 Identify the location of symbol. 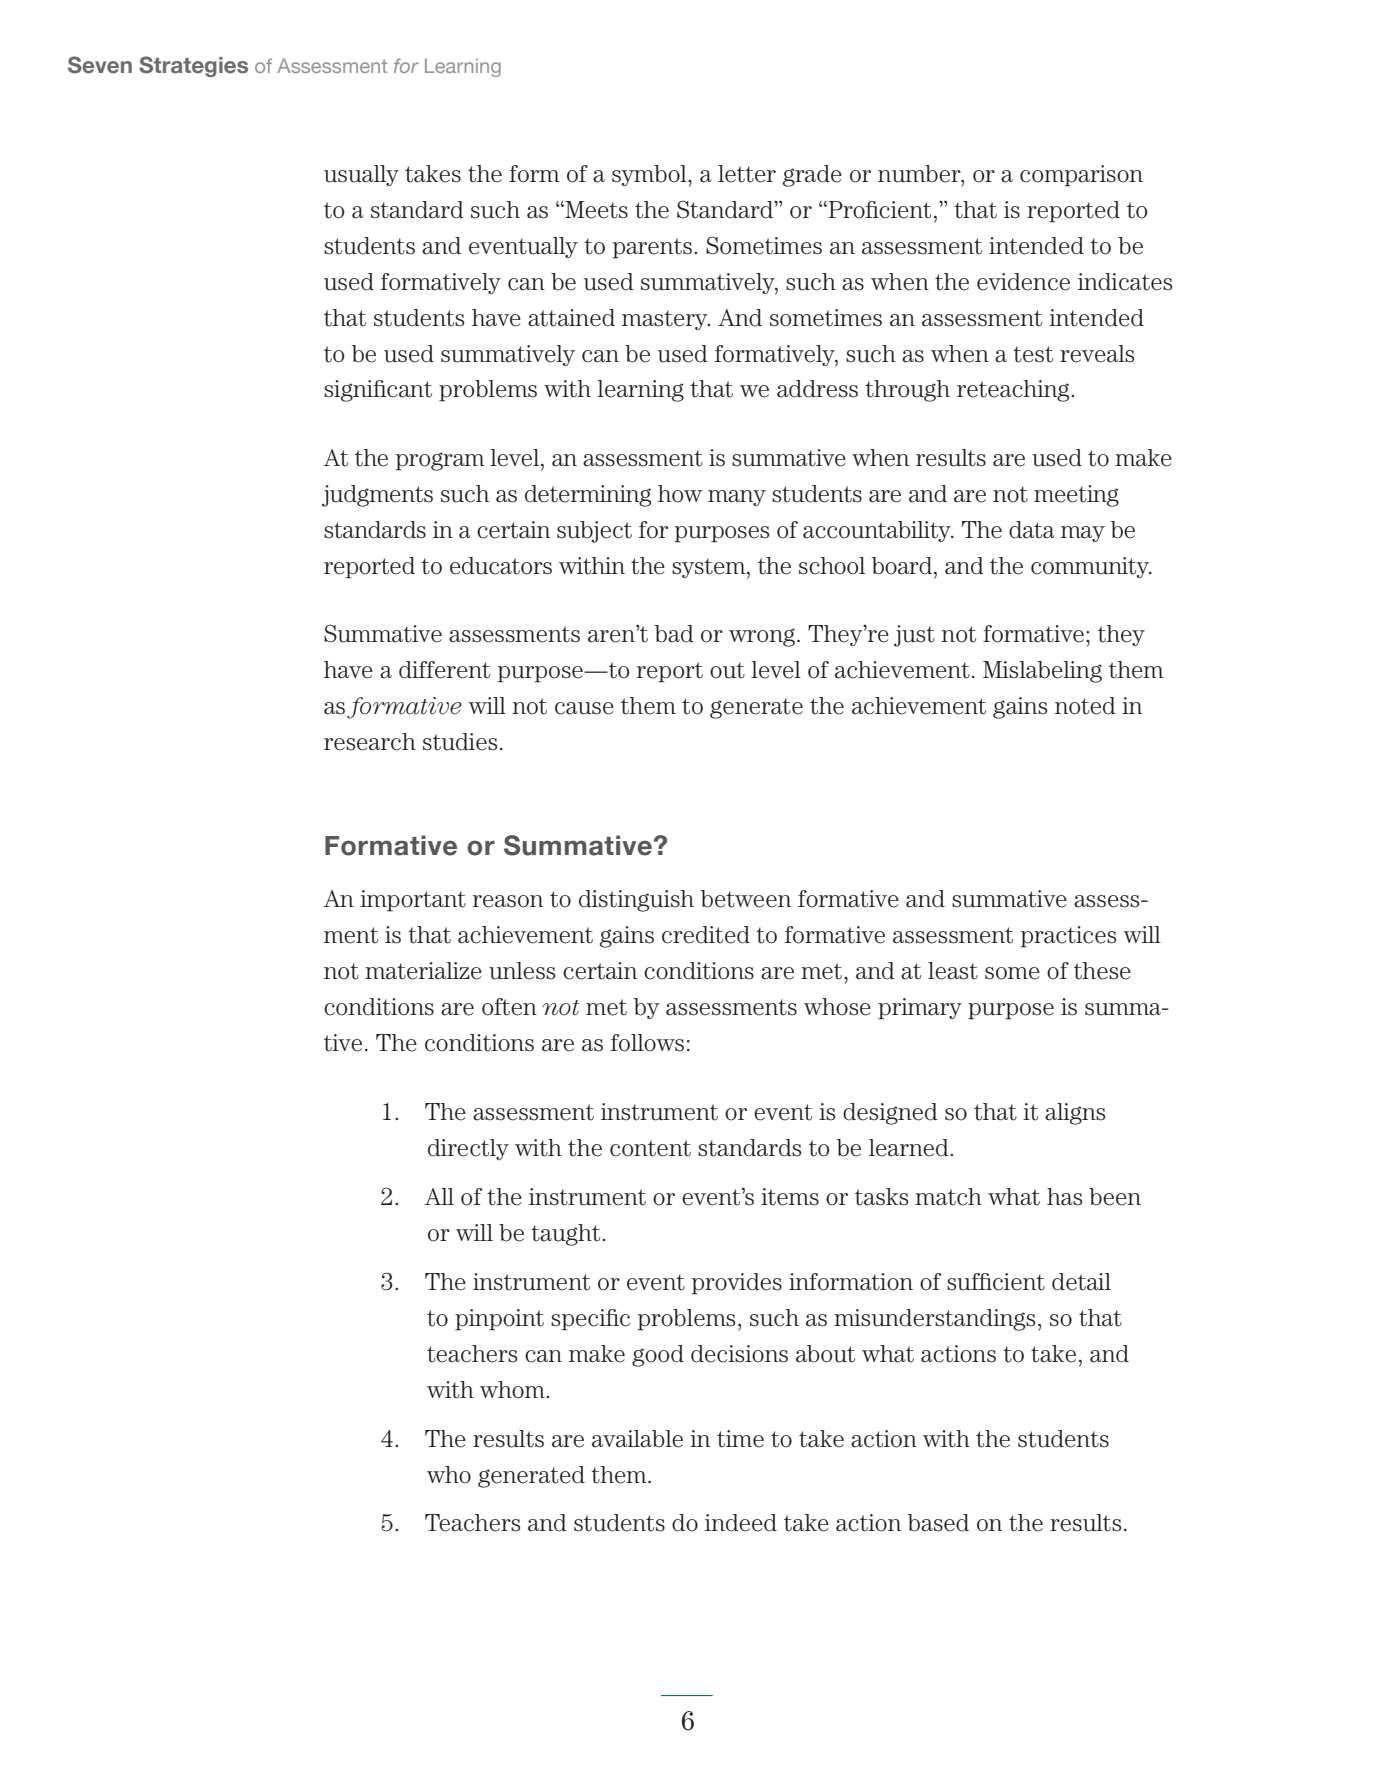
(650, 175).
